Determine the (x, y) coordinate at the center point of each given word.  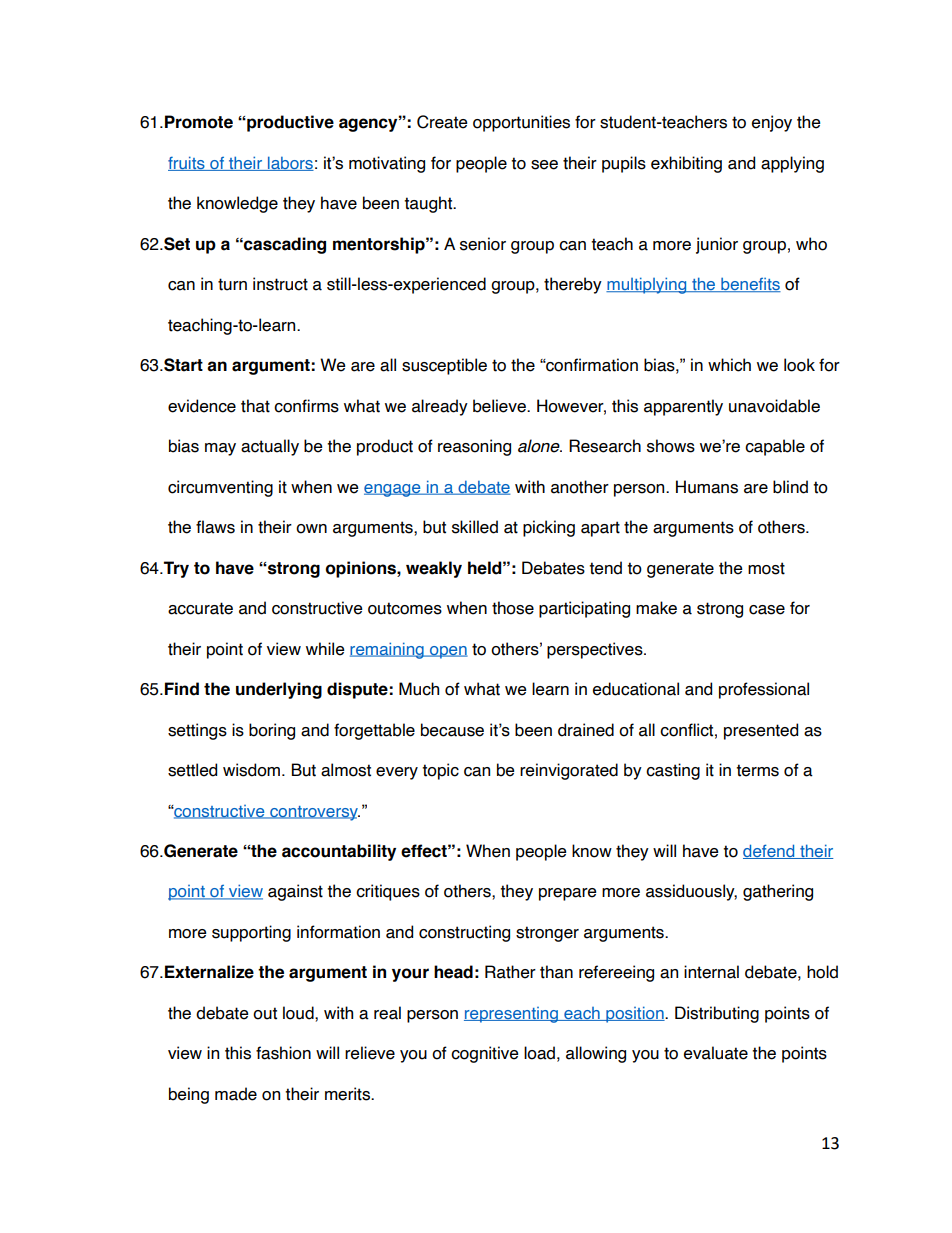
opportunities (521, 123)
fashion (283, 1053)
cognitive (485, 1054)
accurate (200, 608)
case (767, 610)
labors (290, 163)
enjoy (772, 123)
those (513, 608)
